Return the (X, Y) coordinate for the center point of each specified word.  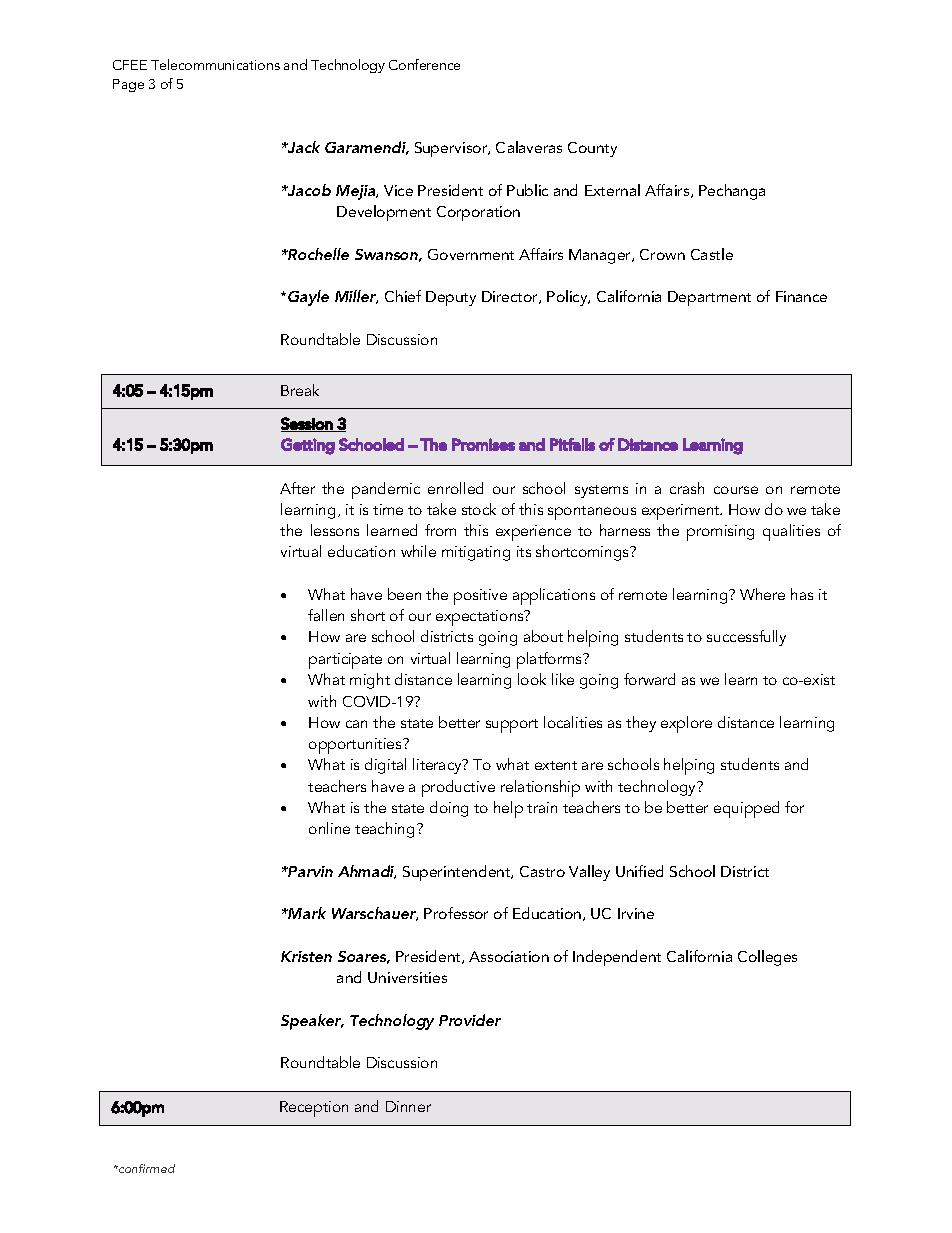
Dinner (408, 1106)
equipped (746, 809)
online (329, 828)
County (592, 149)
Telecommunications (215, 64)
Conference (424, 64)
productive (458, 788)
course (736, 490)
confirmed (146, 1168)
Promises (483, 444)
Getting (308, 446)
